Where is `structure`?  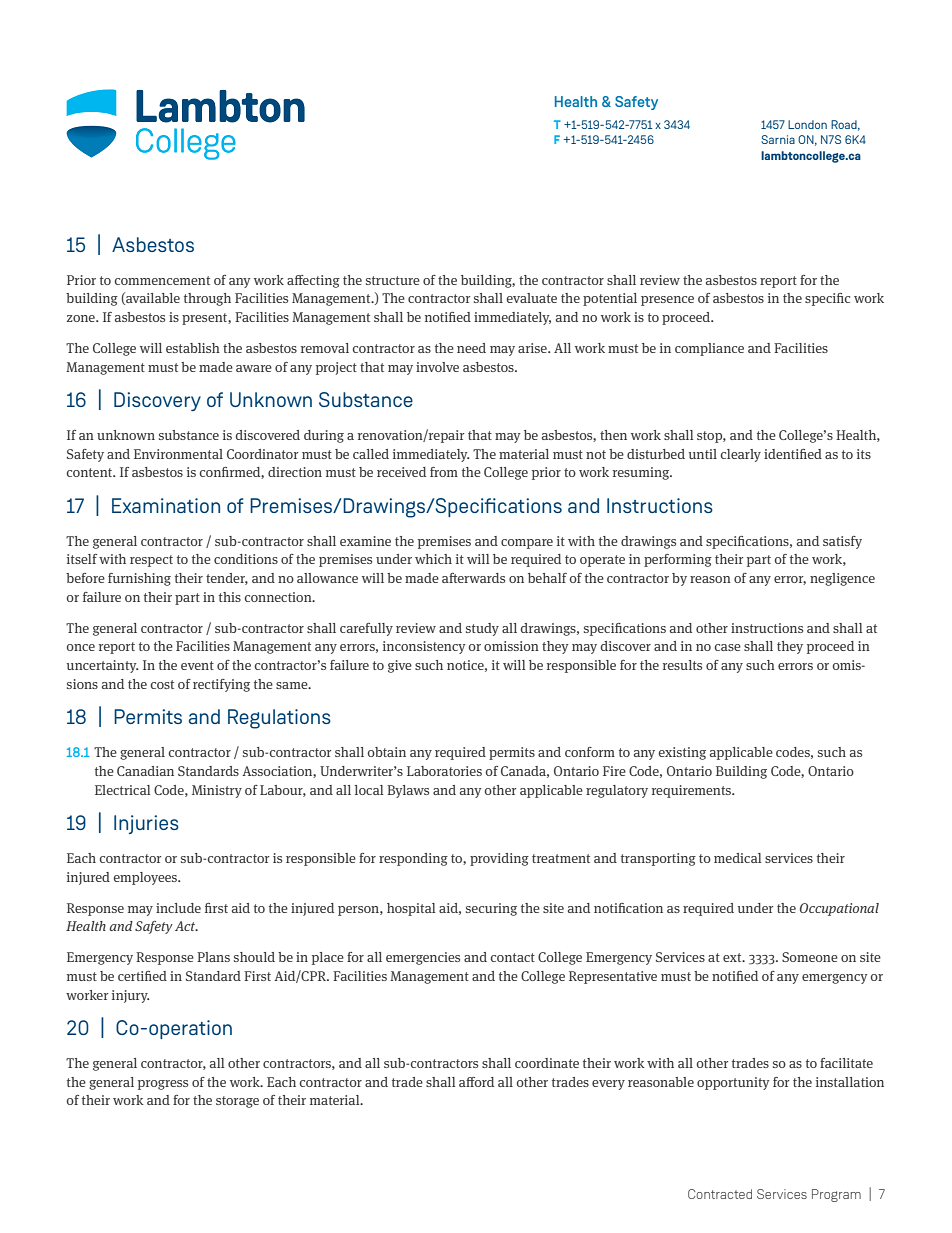 structure is located at coordinates (393, 280).
